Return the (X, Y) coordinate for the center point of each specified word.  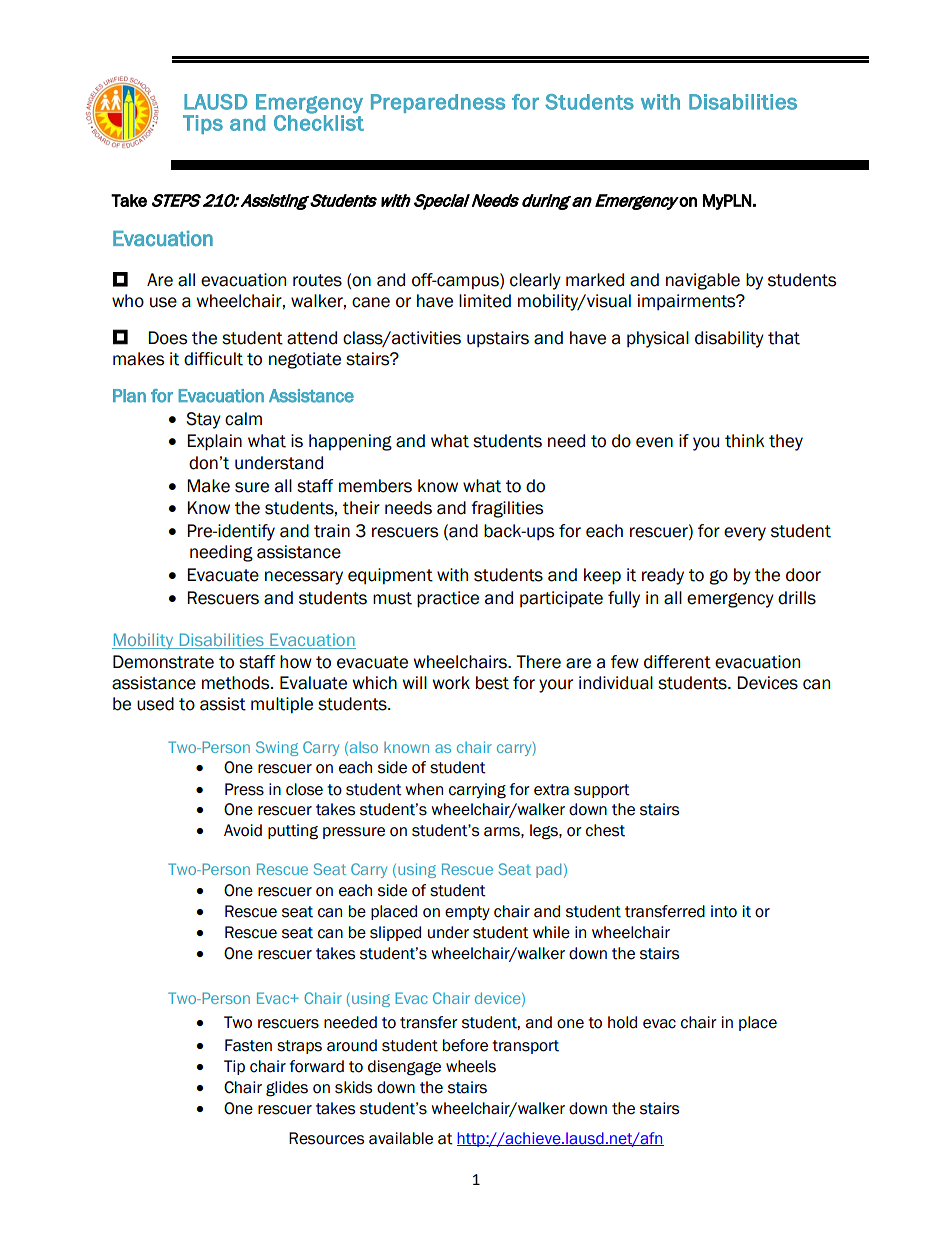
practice (448, 599)
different (677, 662)
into (724, 911)
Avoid (243, 830)
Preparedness (438, 103)
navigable (703, 281)
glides (287, 1089)
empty (467, 913)
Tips (203, 124)
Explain (214, 442)
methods (237, 683)
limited (485, 301)
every (745, 534)
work (451, 683)
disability (729, 339)
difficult (213, 359)
